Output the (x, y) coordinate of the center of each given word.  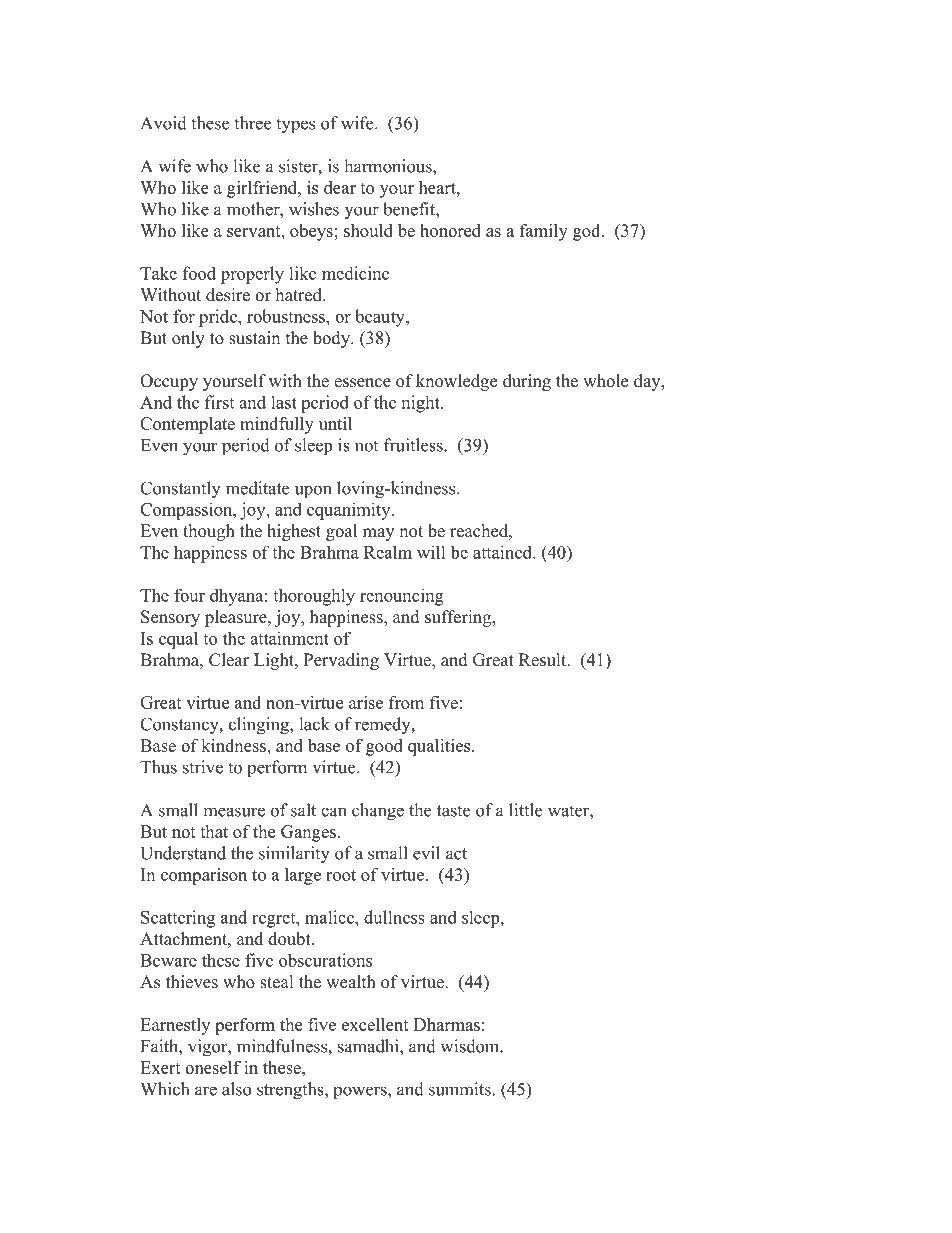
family (544, 232)
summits (460, 1089)
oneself (213, 1067)
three (252, 123)
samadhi (369, 1046)
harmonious (389, 166)
